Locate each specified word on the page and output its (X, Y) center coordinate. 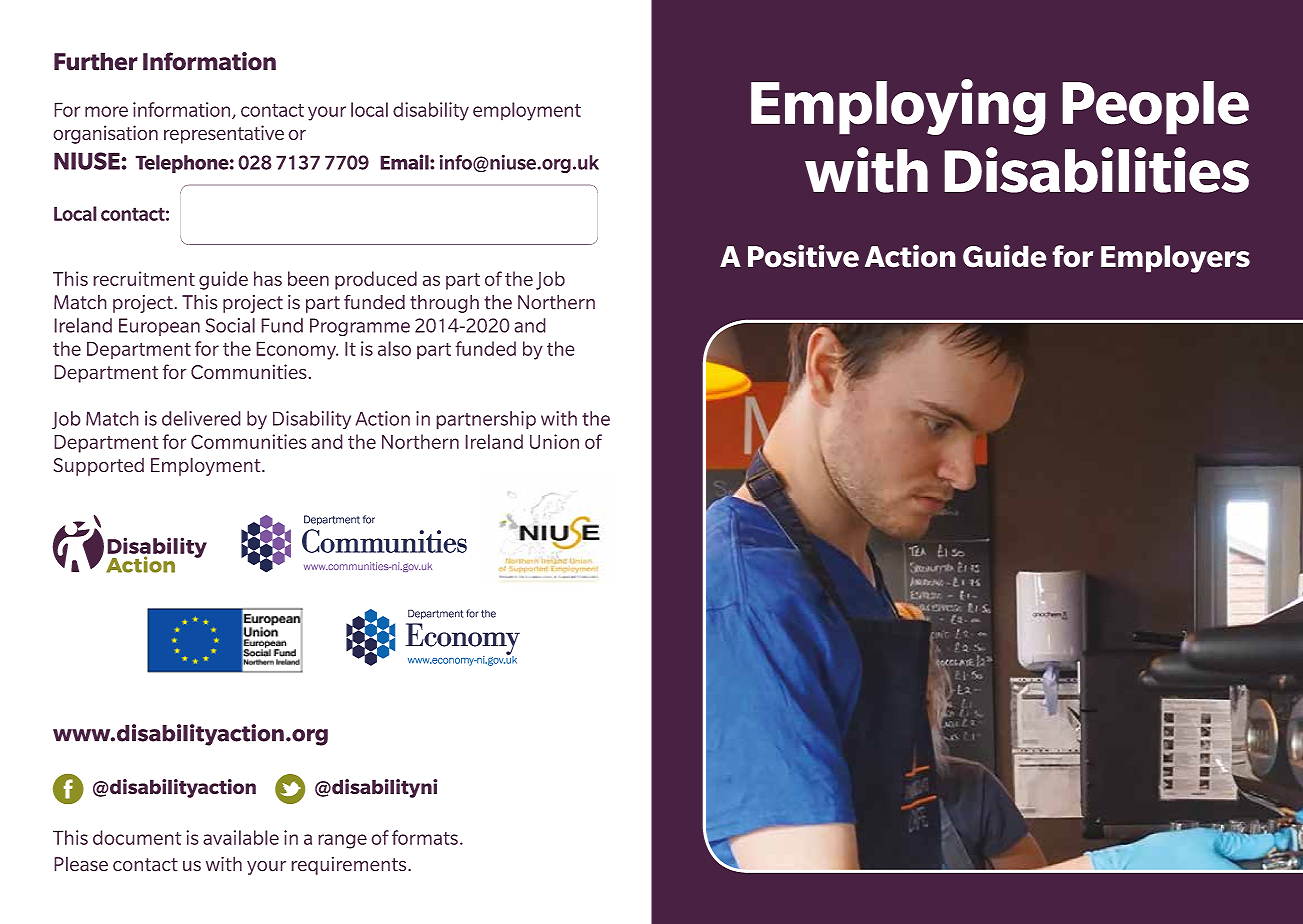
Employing (898, 107)
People (1155, 108)
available (241, 837)
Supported (99, 467)
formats (425, 837)
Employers (1175, 259)
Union (554, 441)
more (106, 111)
